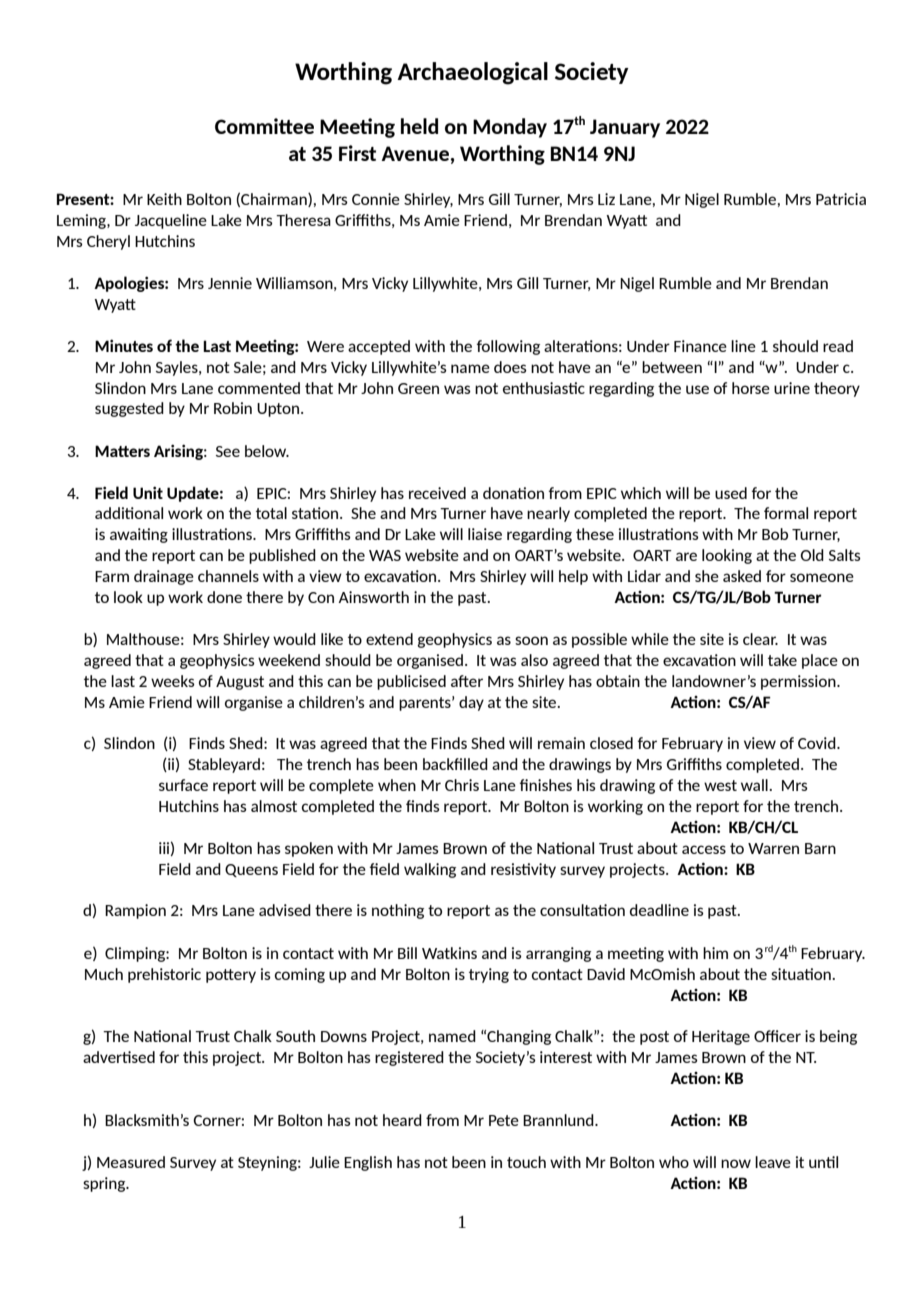 The image size is (924, 1308). I want to click on surface, so click(183, 785).
